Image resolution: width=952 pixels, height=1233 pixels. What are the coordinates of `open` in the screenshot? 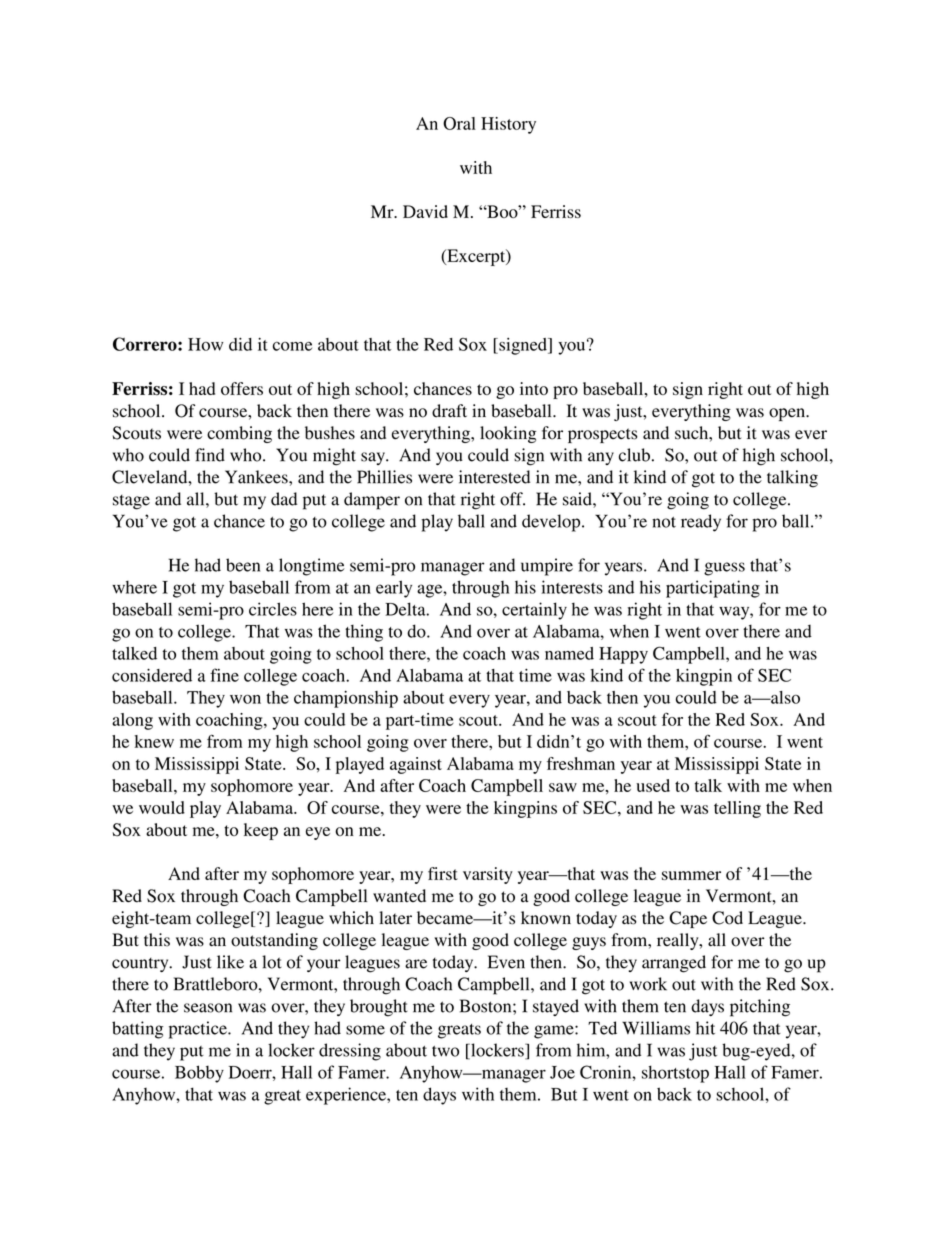 It's located at (788, 414).
